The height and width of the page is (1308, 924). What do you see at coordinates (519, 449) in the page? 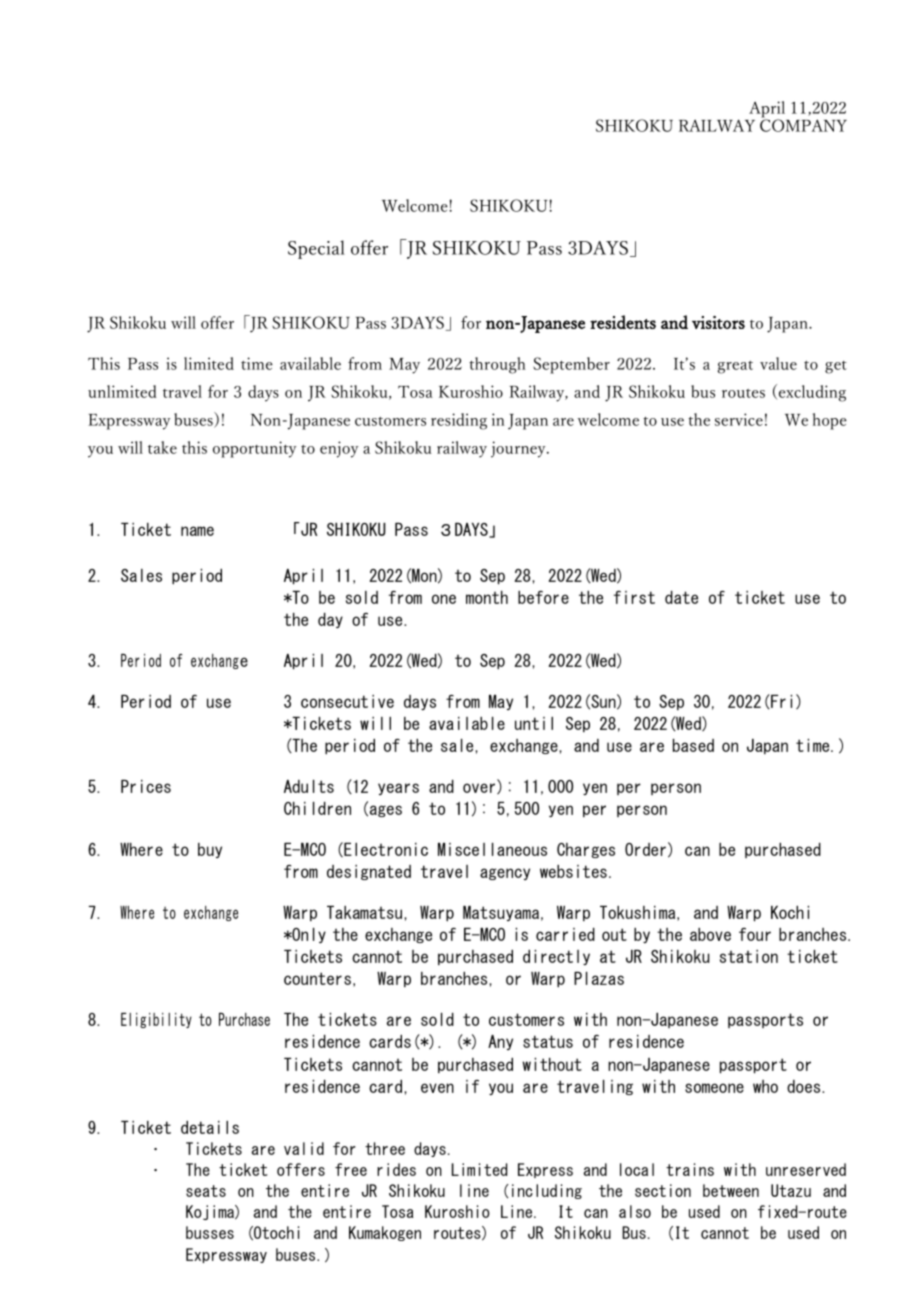
I see `journey` at bounding box center [519, 449].
